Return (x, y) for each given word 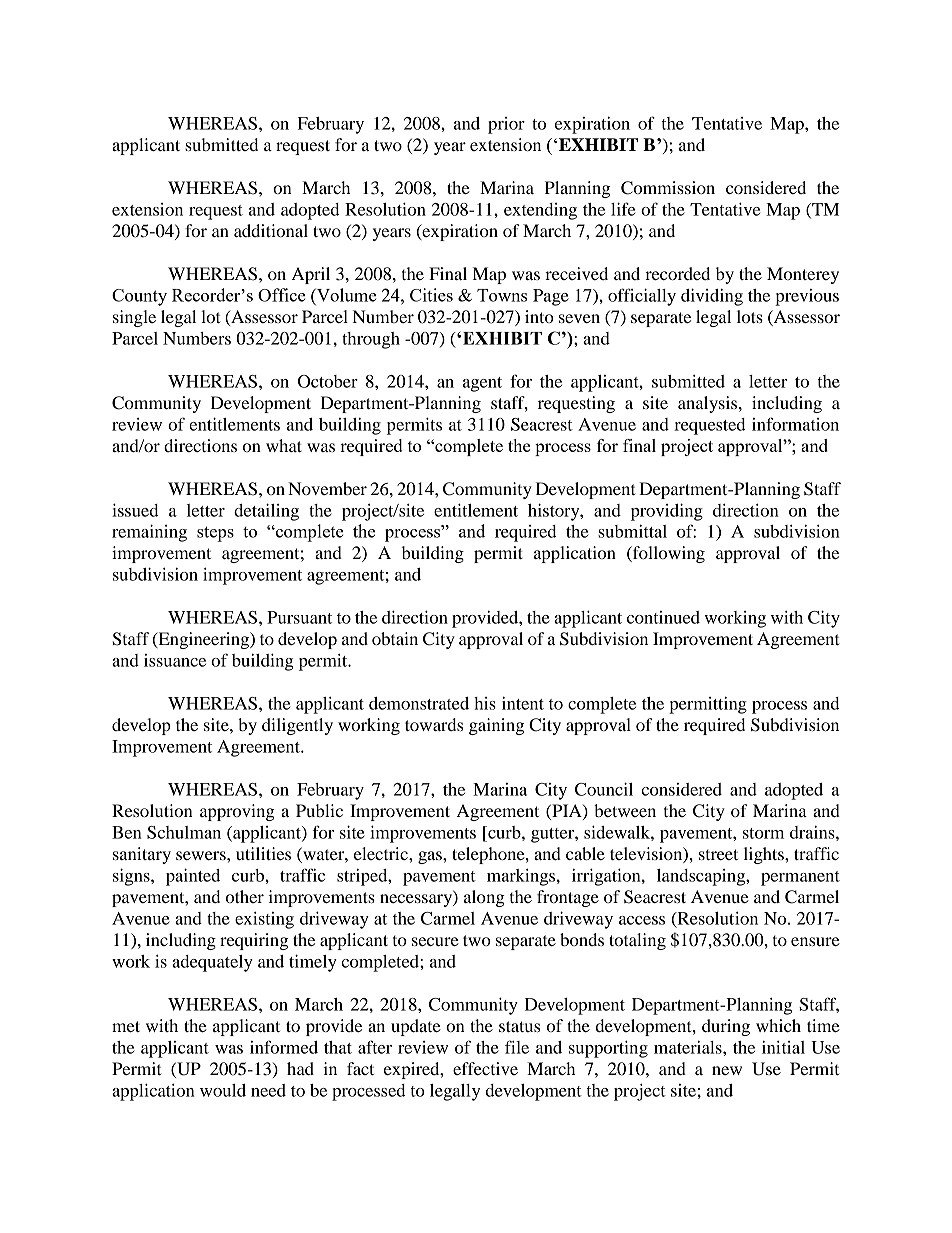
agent (482, 384)
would (223, 1090)
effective (485, 1068)
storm (763, 833)
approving (237, 812)
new (727, 1070)
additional (271, 230)
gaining (496, 726)
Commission (668, 188)
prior (506, 125)
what (284, 445)
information (795, 424)
